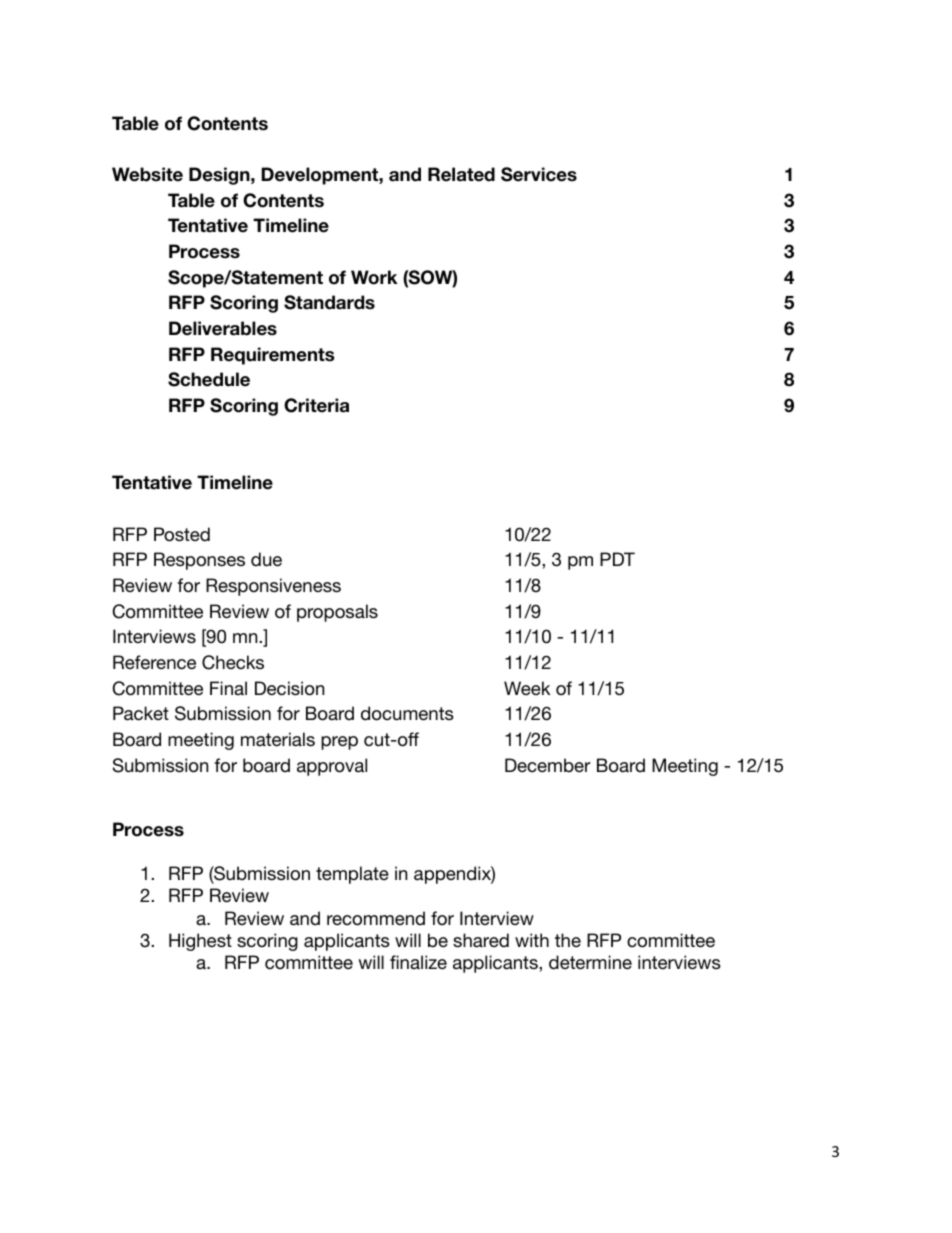  What do you see at coordinates (376, 918) in the image?
I see `recommend` at bounding box center [376, 918].
